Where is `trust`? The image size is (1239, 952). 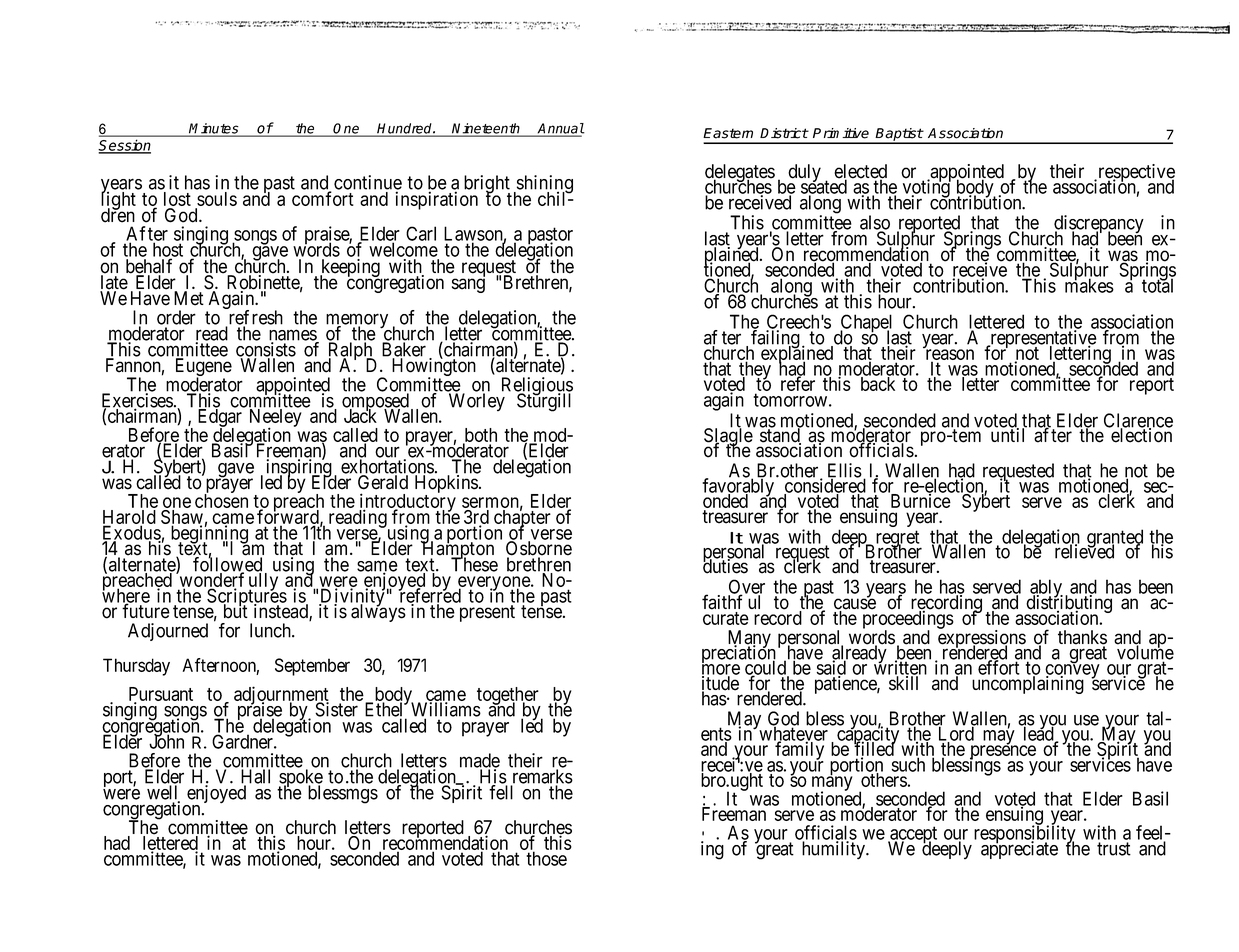 trust is located at coordinates (1114, 849).
